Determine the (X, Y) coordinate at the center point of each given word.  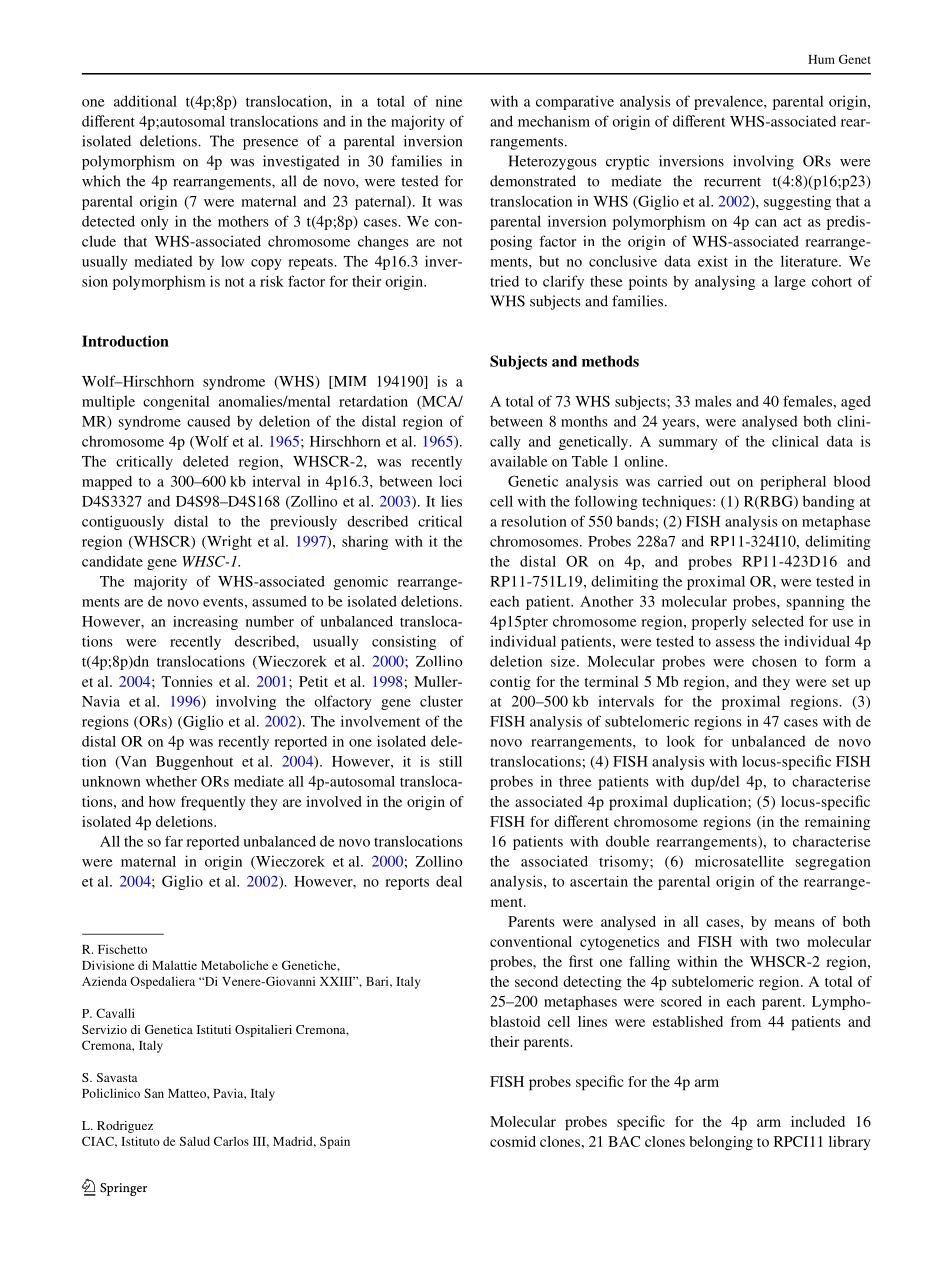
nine (449, 101)
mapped (107, 483)
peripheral (793, 483)
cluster (441, 701)
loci (450, 481)
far (174, 841)
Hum (821, 59)
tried (504, 281)
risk (272, 281)
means (794, 923)
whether (171, 781)
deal (449, 881)
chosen (774, 661)
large (790, 282)
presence (270, 144)
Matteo (188, 1093)
